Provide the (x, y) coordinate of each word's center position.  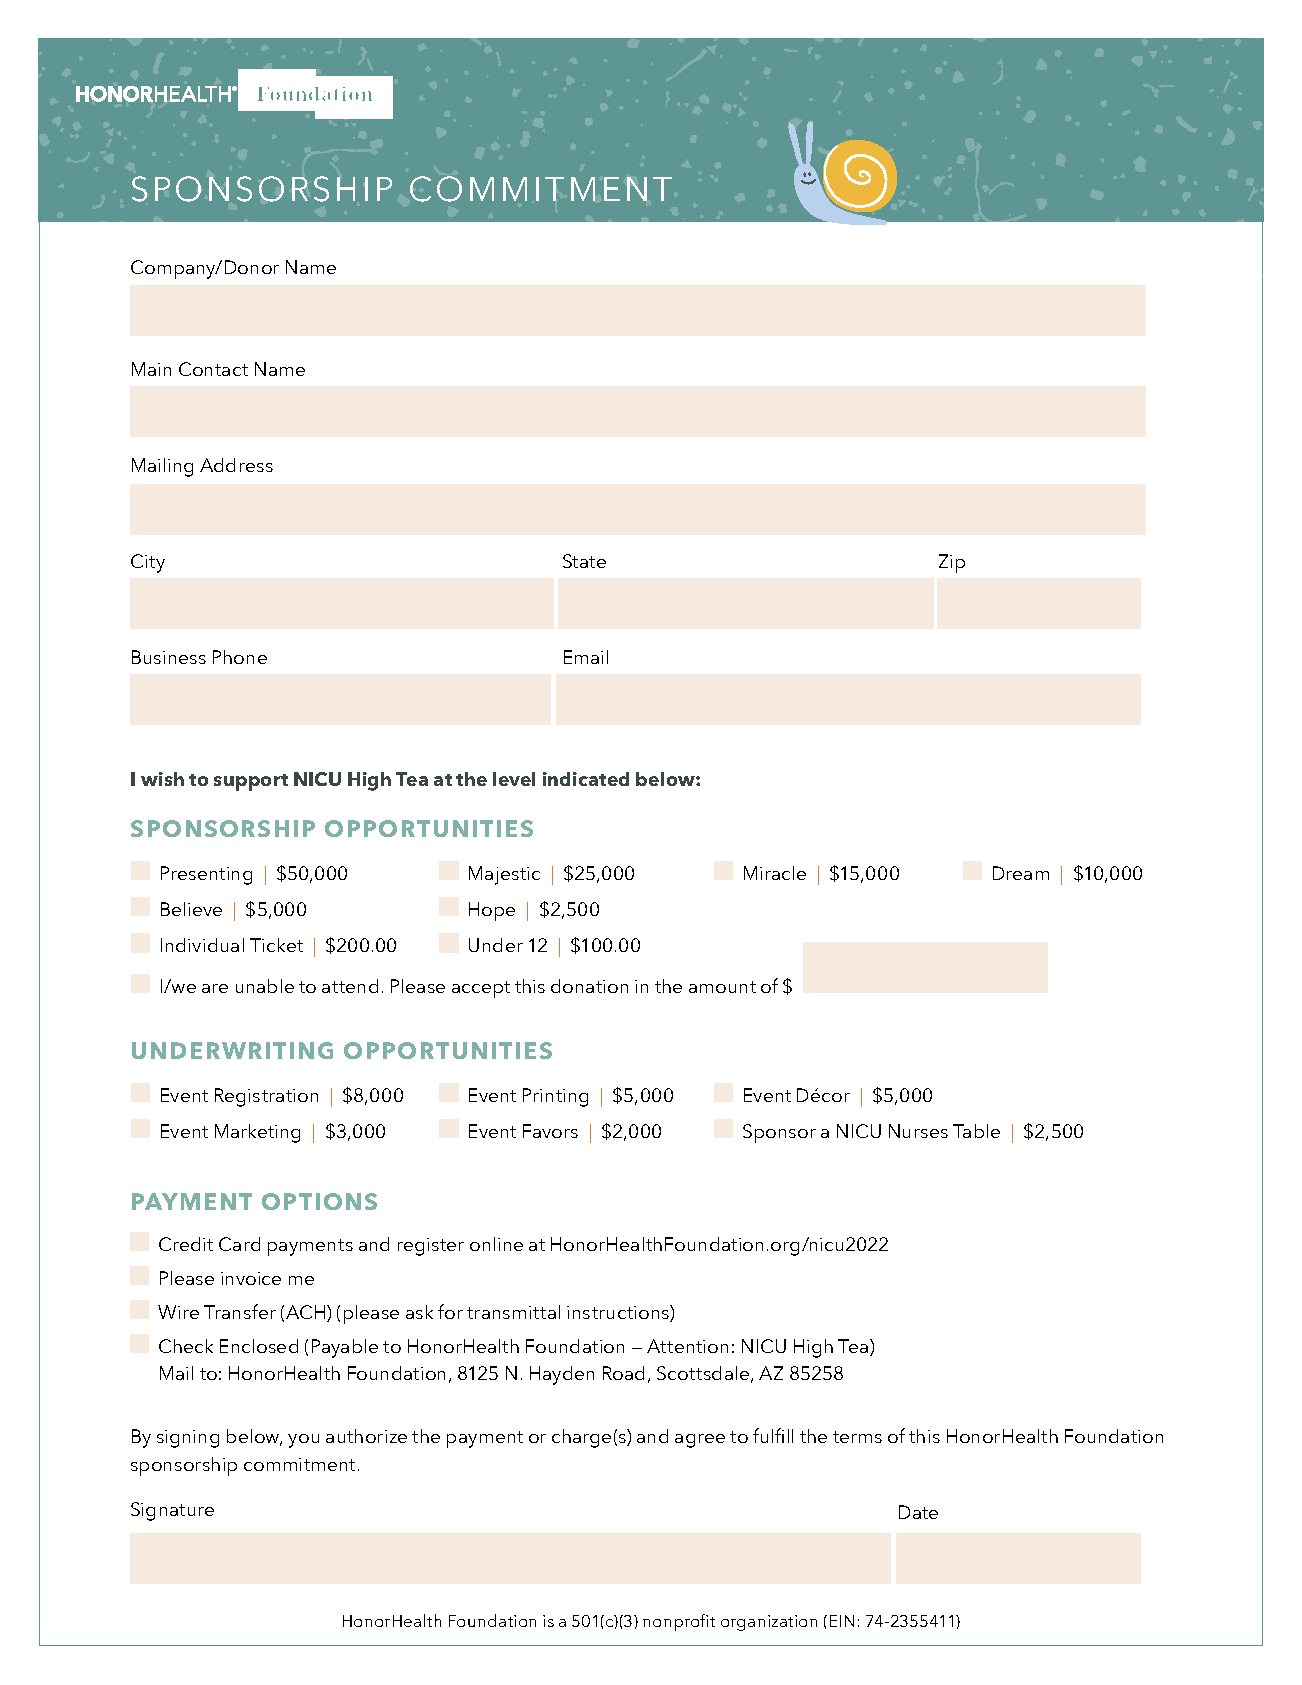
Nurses (918, 1131)
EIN (842, 1621)
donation (589, 986)
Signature (172, 1511)
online (496, 1244)
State (584, 561)
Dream (1021, 873)
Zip (952, 563)
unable (265, 986)
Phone (240, 657)
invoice (251, 1278)
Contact (213, 369)
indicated (586, 779)
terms (857, 1437)
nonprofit (679, 1622)
